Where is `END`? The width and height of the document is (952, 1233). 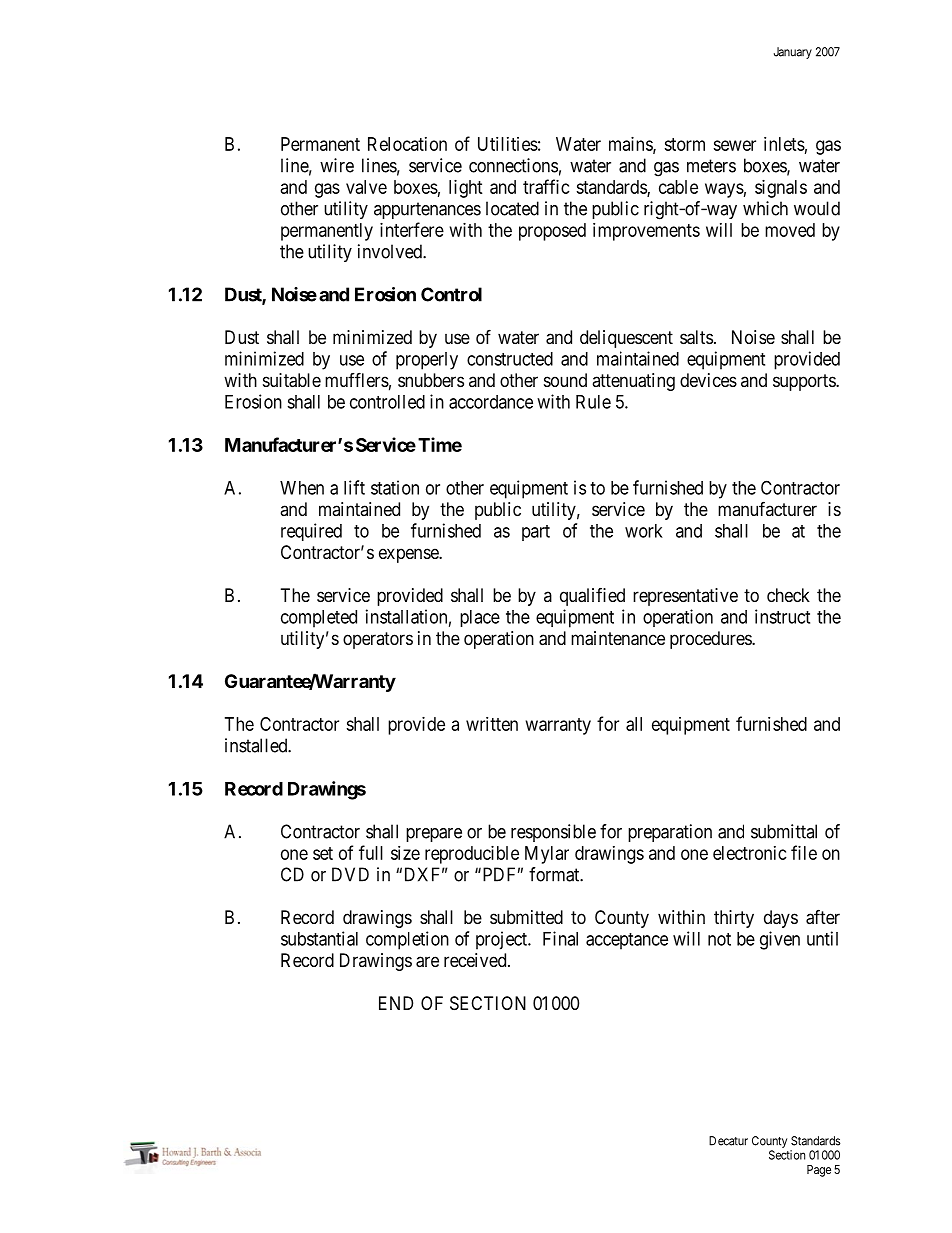
END is located at coordinates (396, 1003).
